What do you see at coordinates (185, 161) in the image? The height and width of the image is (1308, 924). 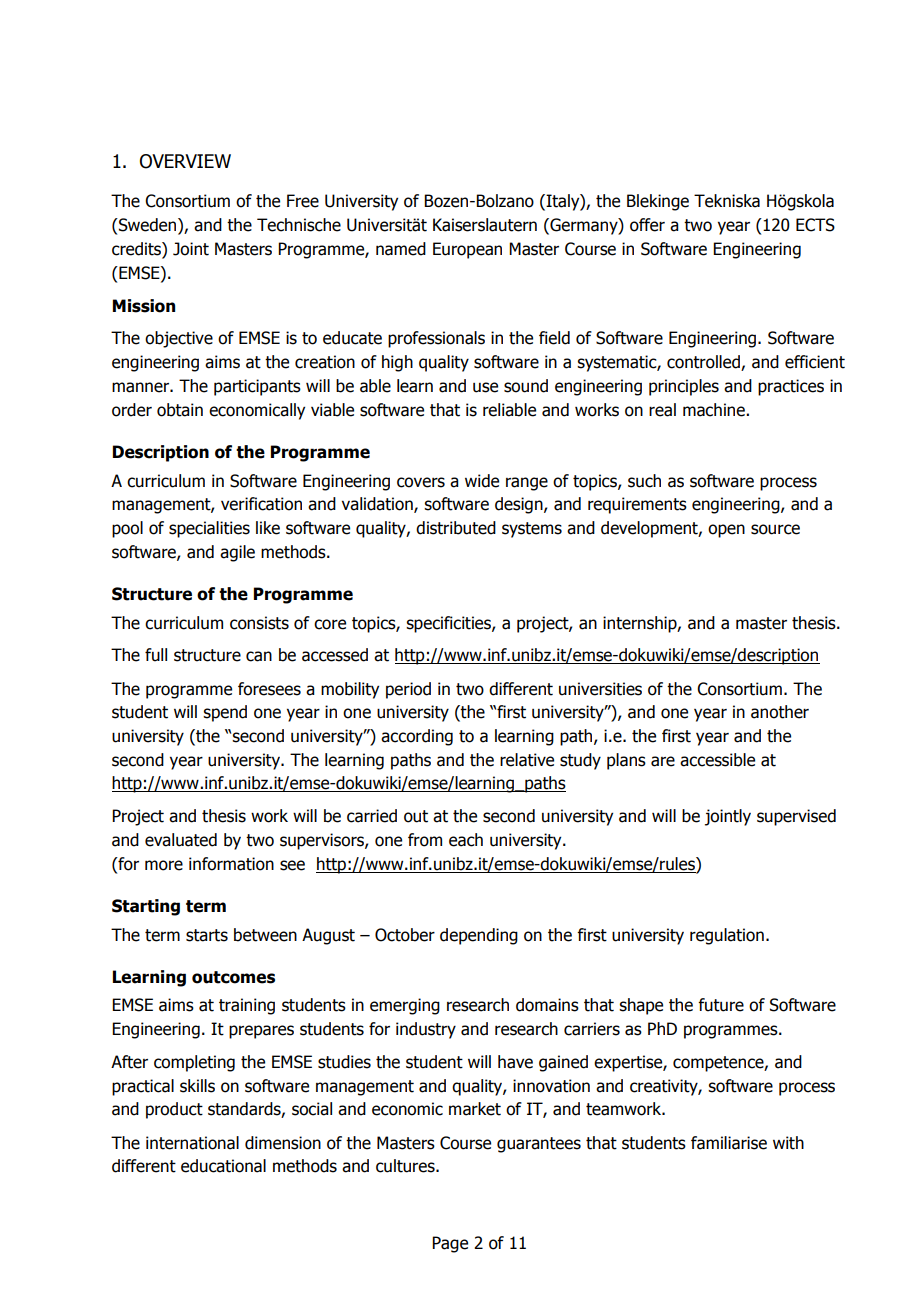 I see `OVERVIEW` at bounding box center [185, 161].
